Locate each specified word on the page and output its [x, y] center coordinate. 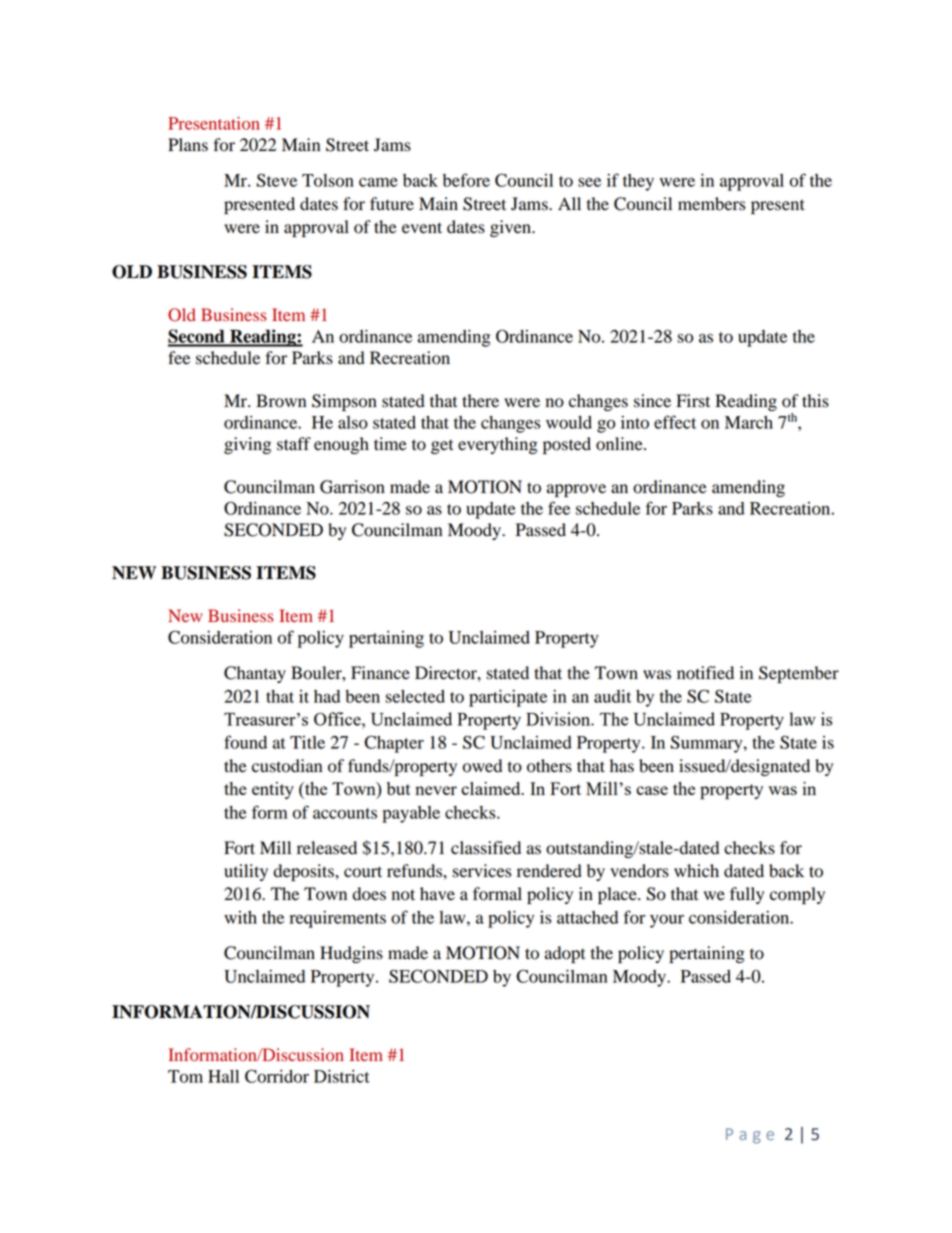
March [749, 422]
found [245, 742]
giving [247, 445]
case [652, 790]
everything [498, 445]
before [466, 180]
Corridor [277, 1076]
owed [482, 766]
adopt [565, 954]
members [711, 204]
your [667, 921]
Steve [277, 180]
